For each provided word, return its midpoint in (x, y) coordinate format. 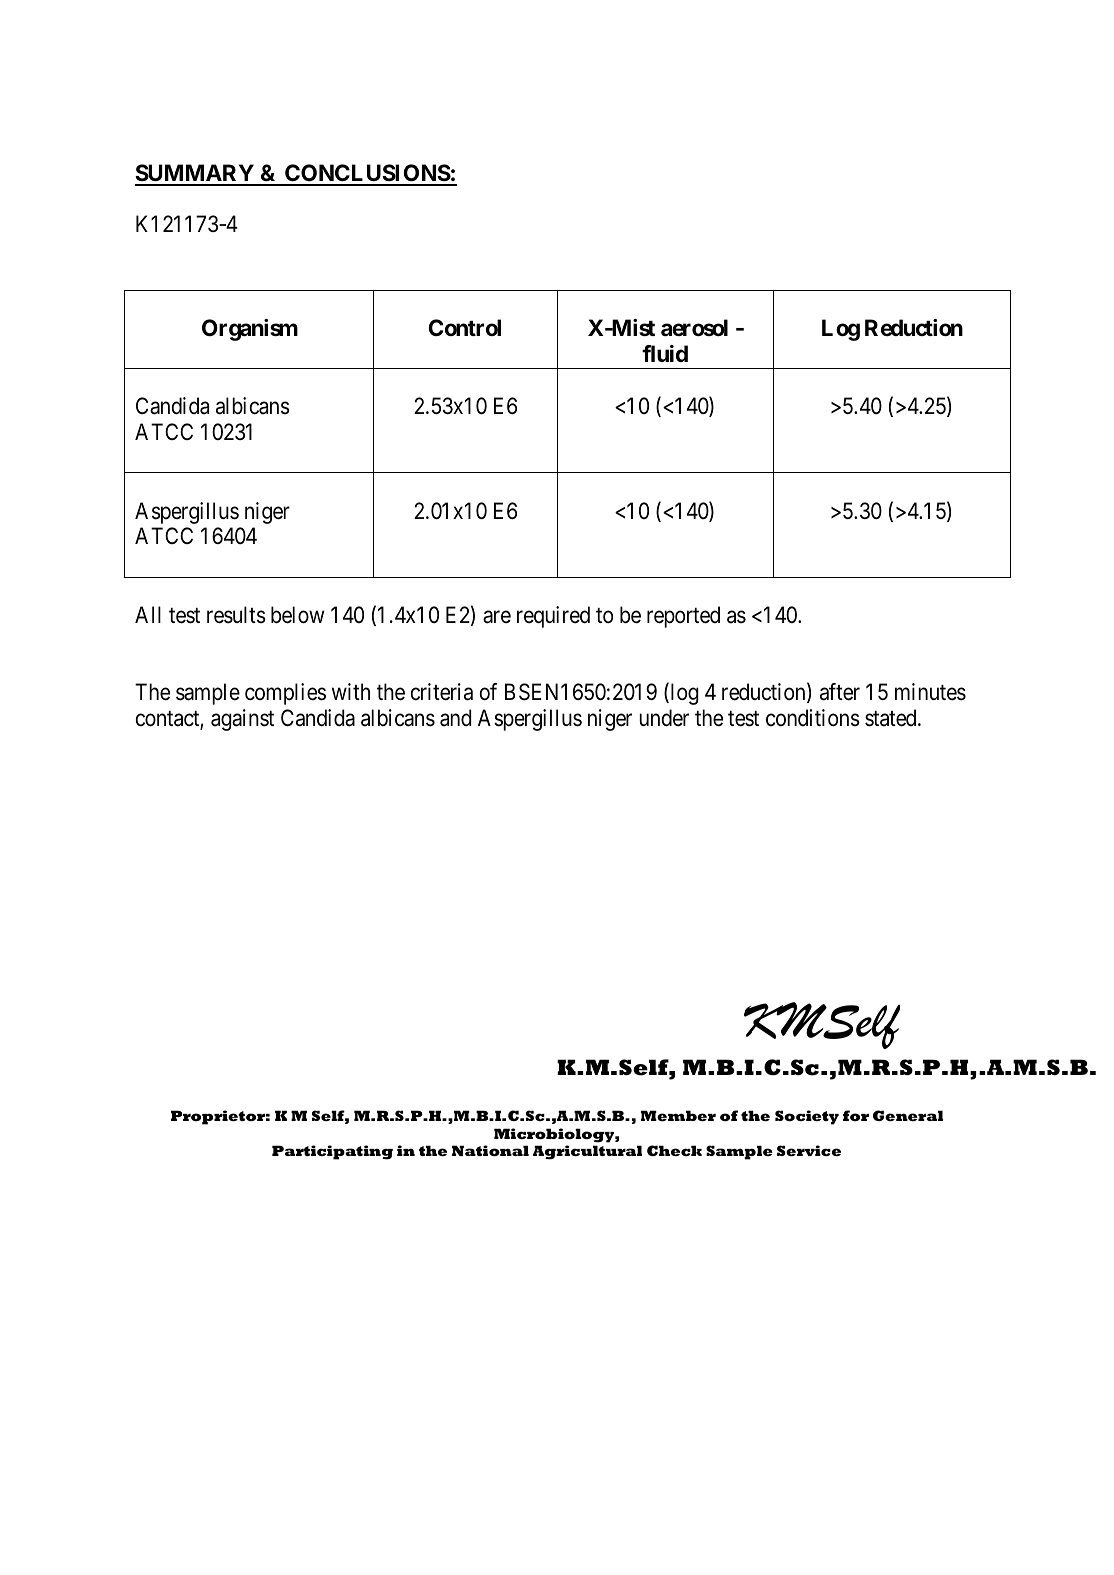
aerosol (694, 328)
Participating (332, 1152)
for (856, 1115)
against (242, 720)
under (664, 718)
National (490, 1150)
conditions (813, 718)
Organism (250, 330)
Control (464, 327)
